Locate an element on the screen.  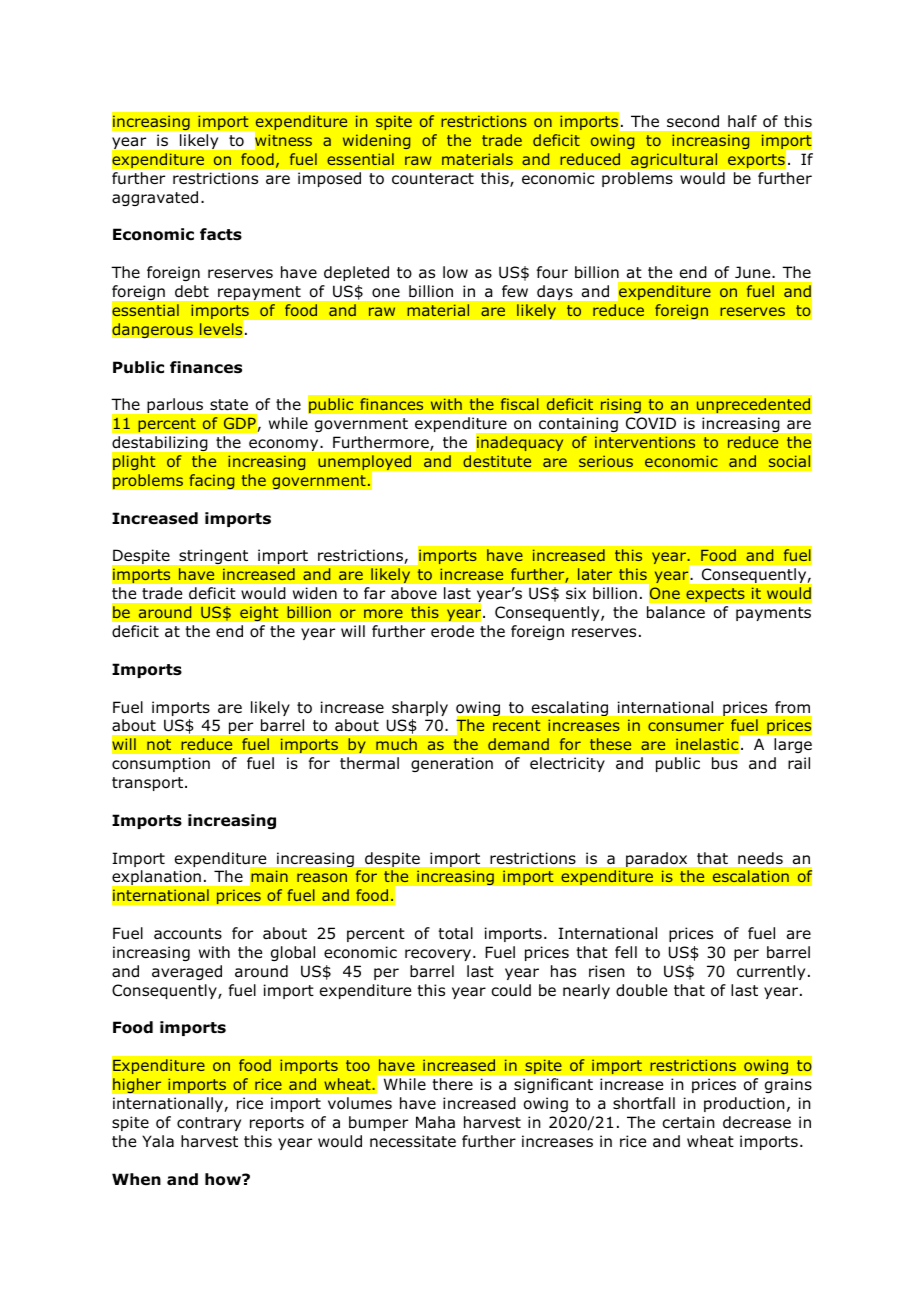
stringent is located at coordinates (213, 557).
